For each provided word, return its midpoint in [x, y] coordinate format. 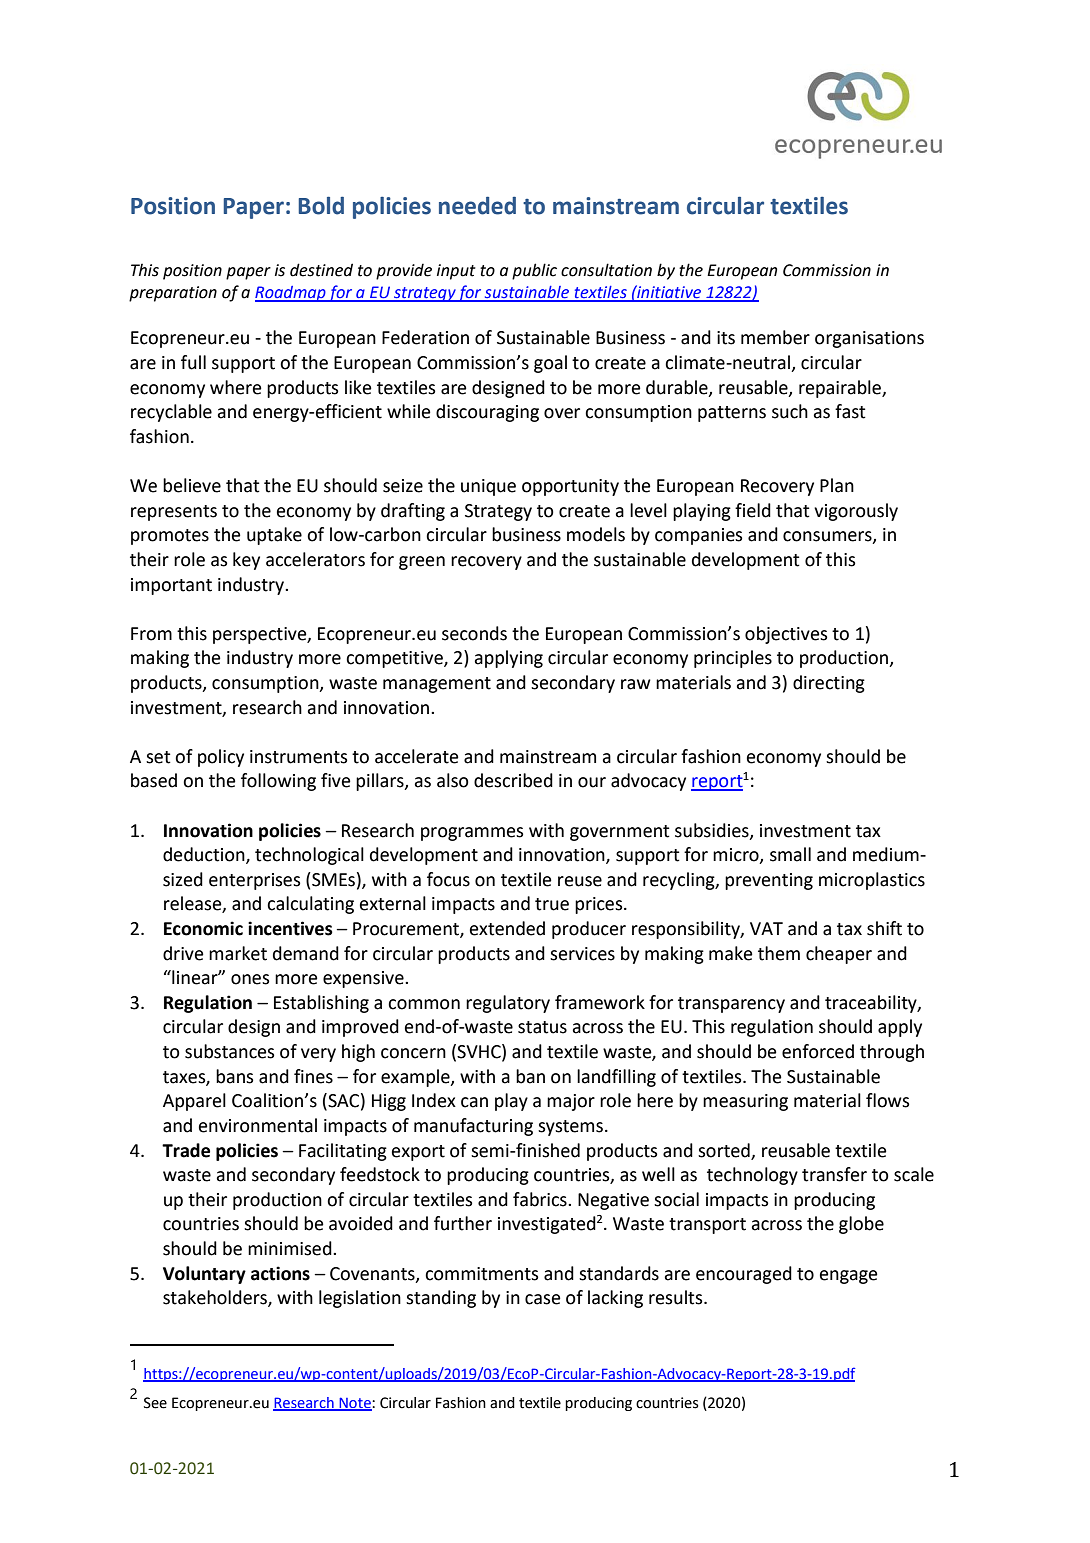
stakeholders [216, 1298]
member [775, 337]
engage [849, 1277]
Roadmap [291, 294]
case [543, 1299]
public [534, 271]
